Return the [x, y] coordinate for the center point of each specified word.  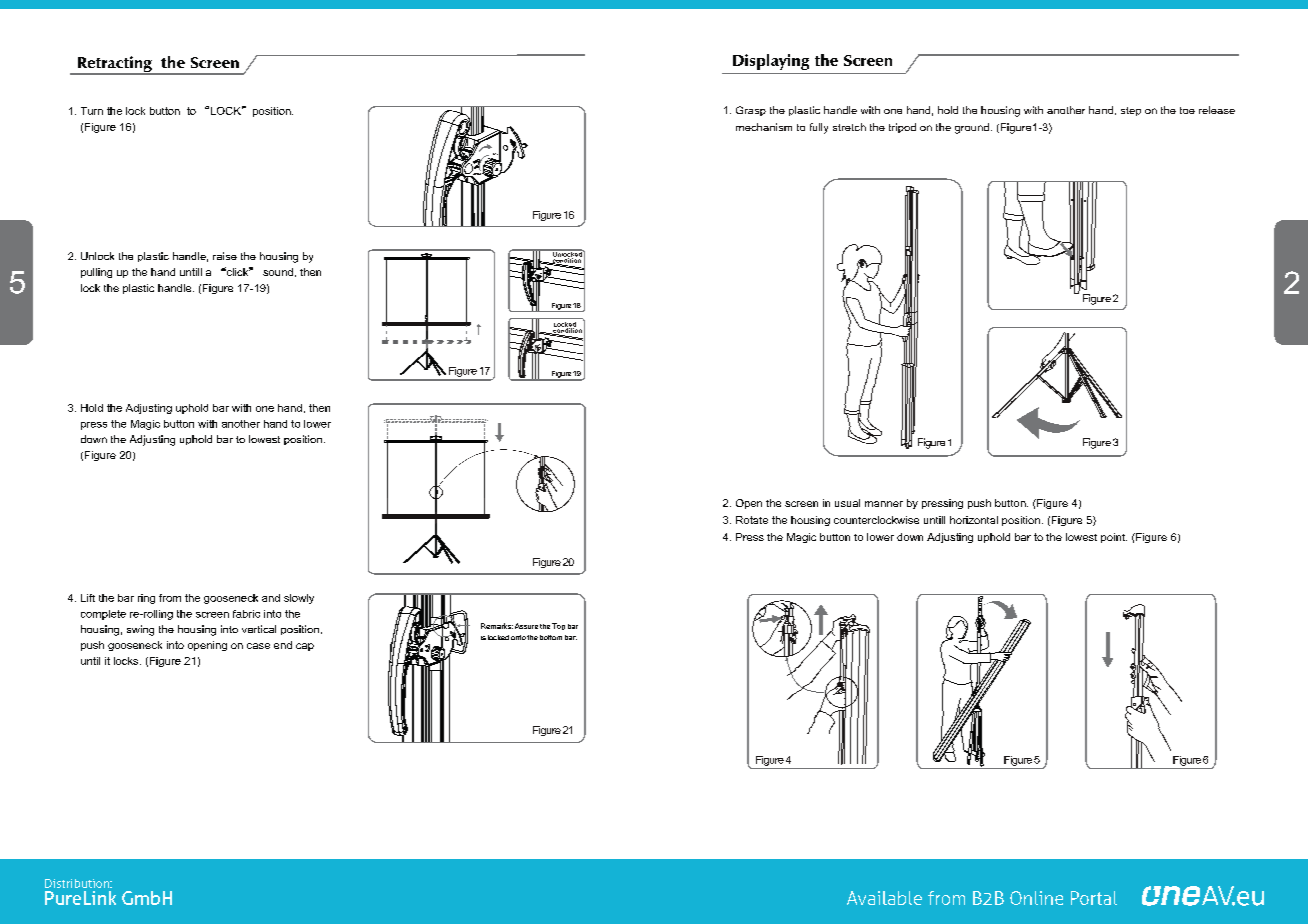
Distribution [78, 883]
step [1131, 111]
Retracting [115, 65]
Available [884, 898]
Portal [1094, 898]
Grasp [751, 111]
